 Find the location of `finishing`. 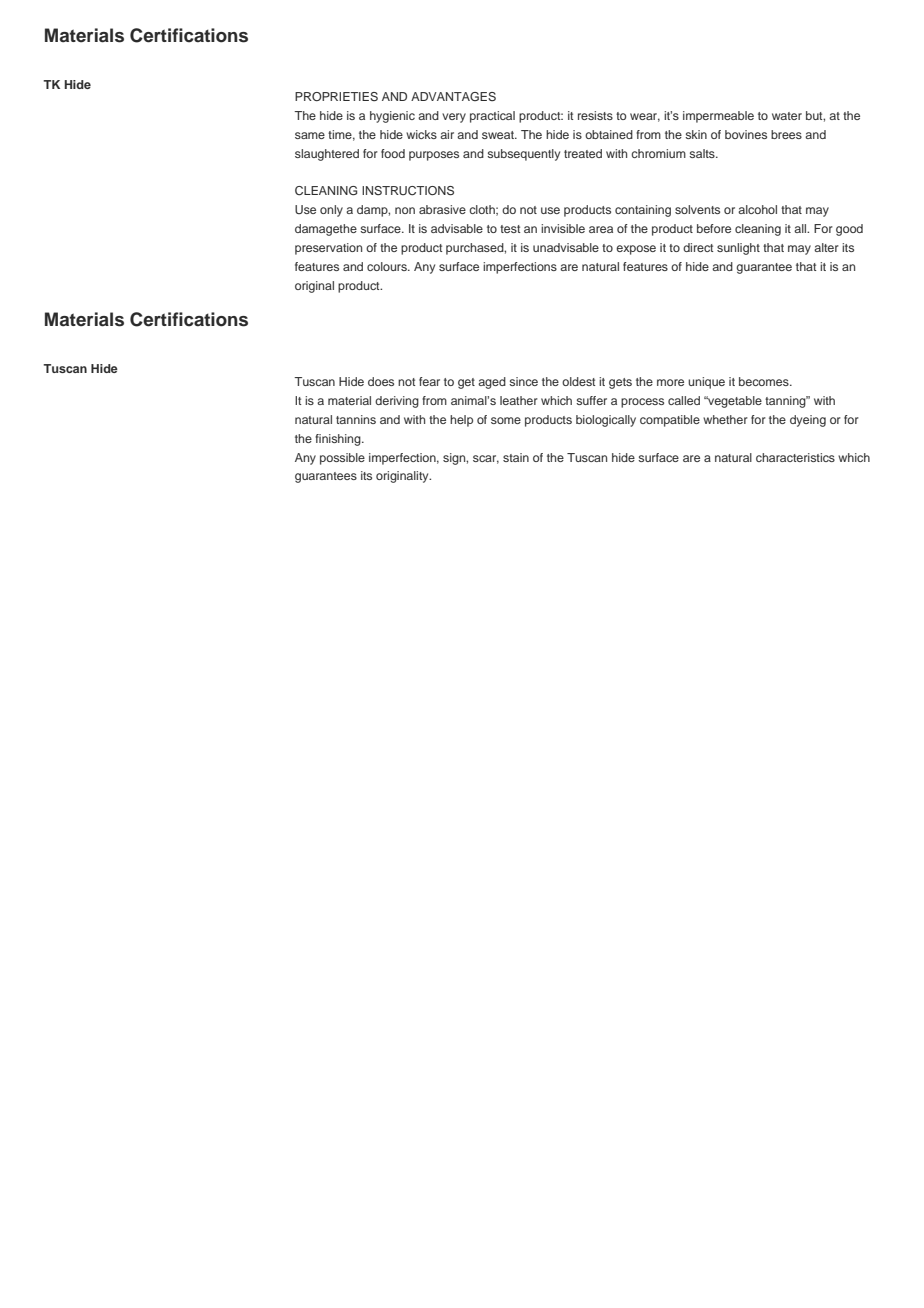

finishing is located at coordinates (339, 440).
